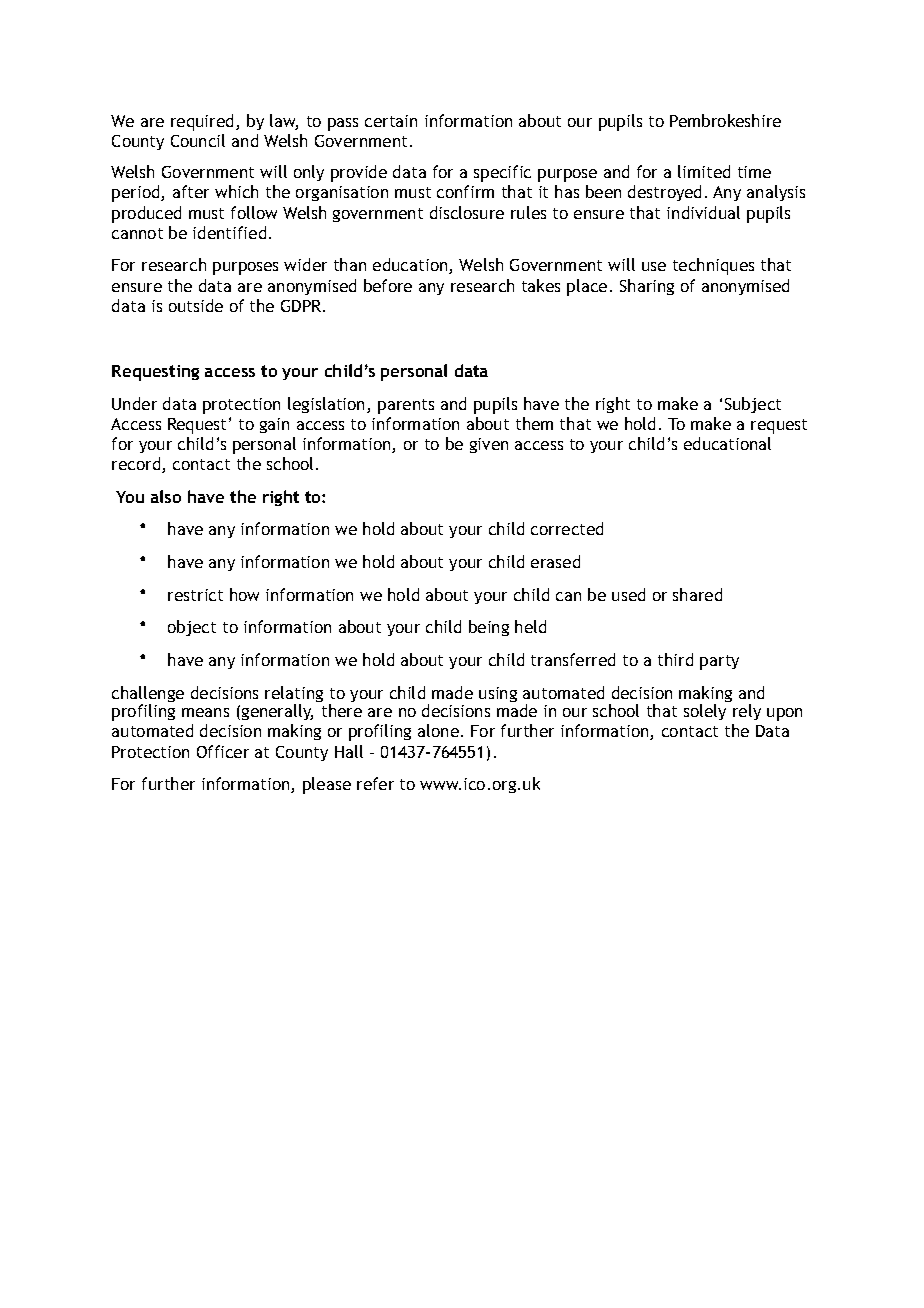 This screenshot has width=924, height=1308. I want to click on specific, so click(502, 173).
